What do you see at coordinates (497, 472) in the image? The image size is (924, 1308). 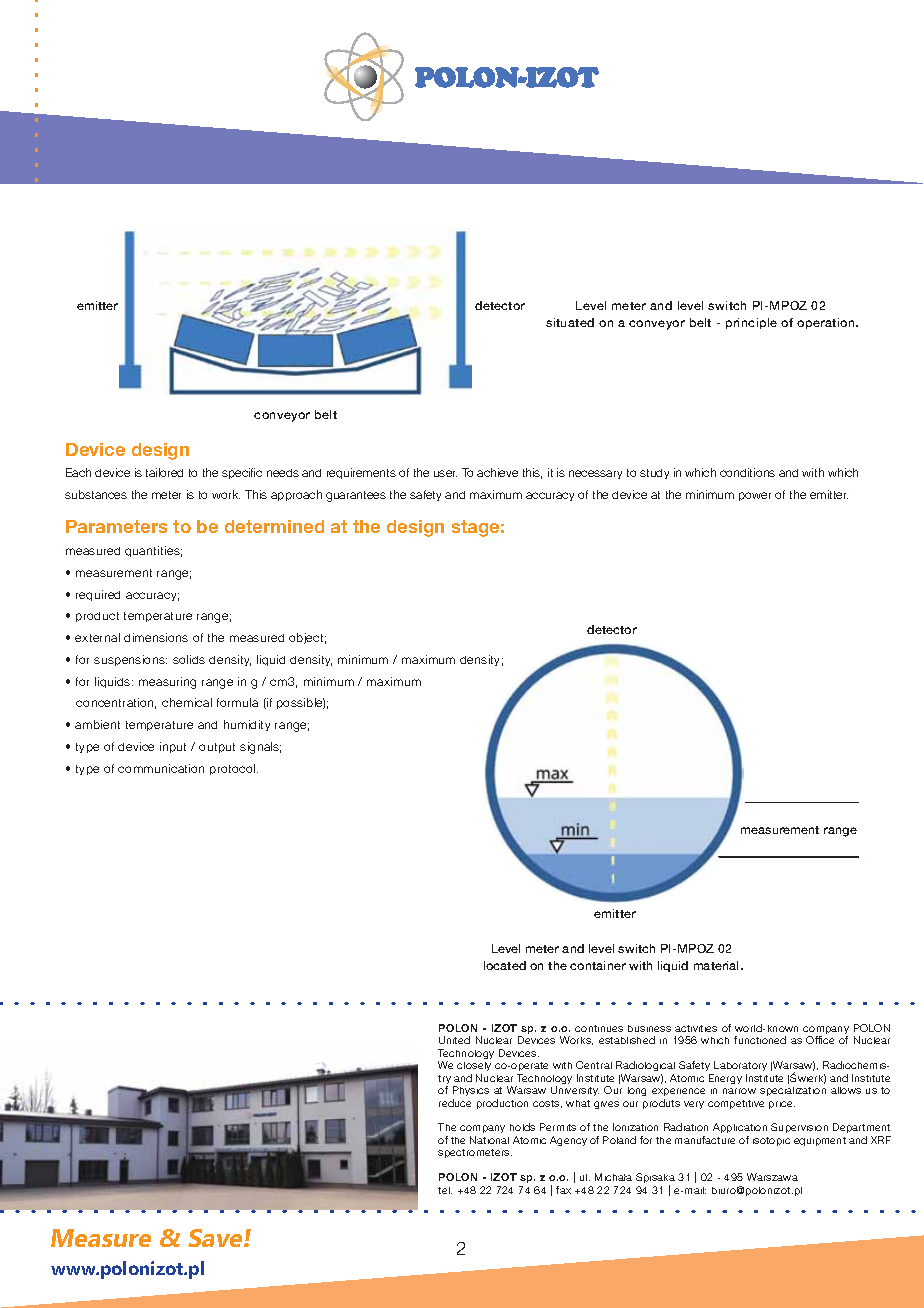 I see `achieve` at bounding box center [497, 472].
